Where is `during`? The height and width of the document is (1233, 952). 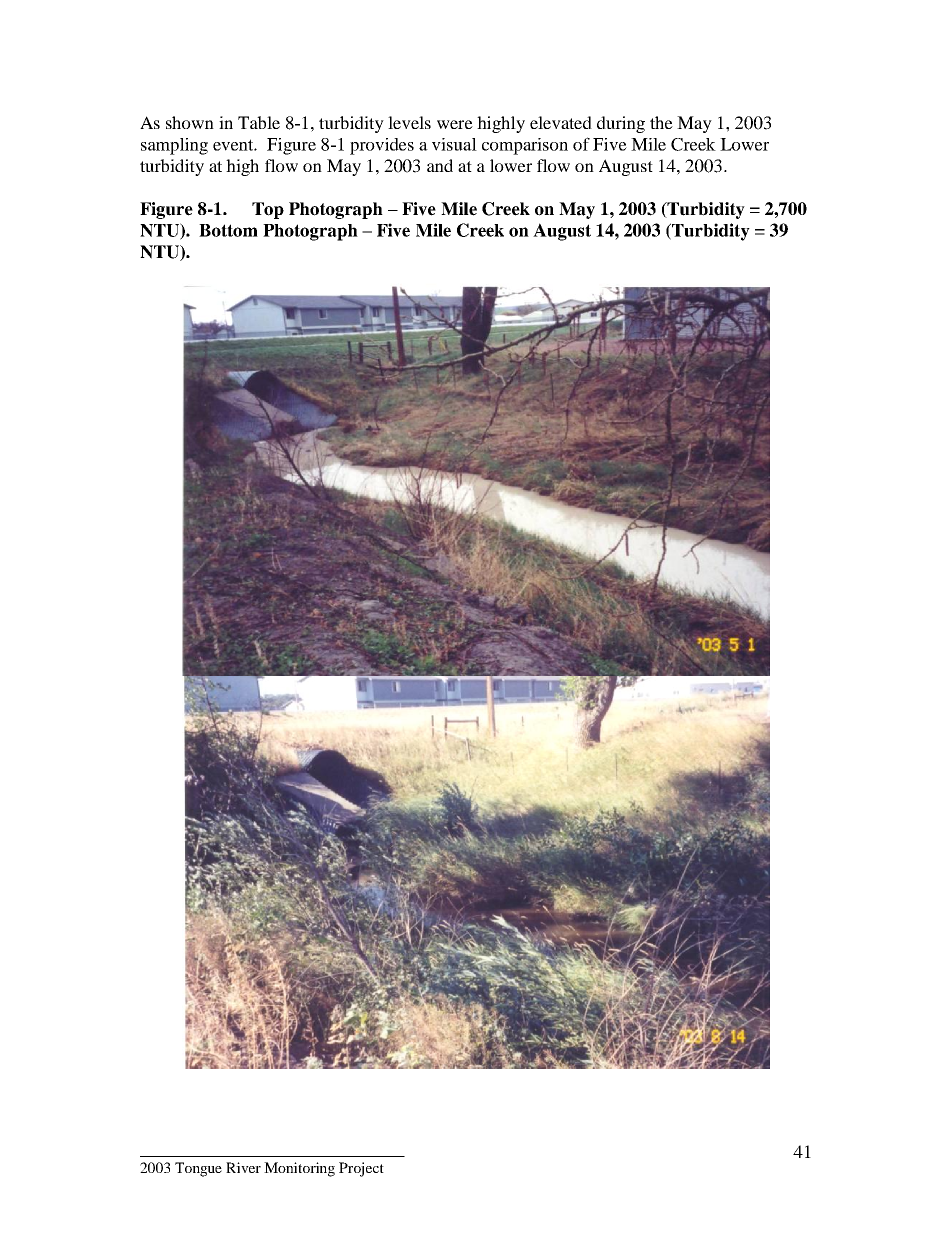
during is located at coordinates (621, 124).
